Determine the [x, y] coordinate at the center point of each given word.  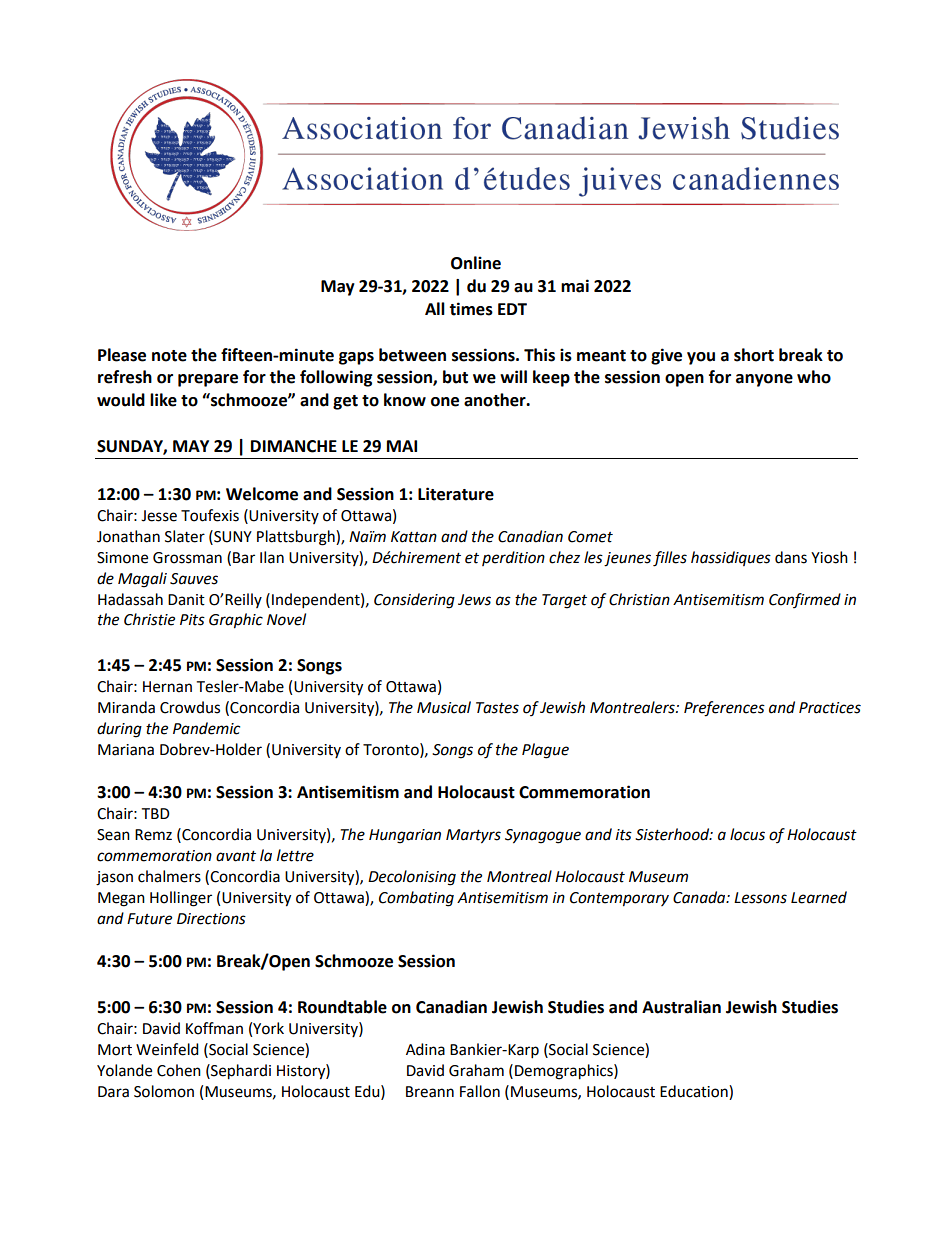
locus [747, 834]
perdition [513, 558]
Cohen [179, 1070]
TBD [155, 813]
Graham [476, 1070]
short [754, 355]
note [169, 356]
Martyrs [473, 836]
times [471, 309]
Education [695, 1092]
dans [791, 557]
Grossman [187, 558]
